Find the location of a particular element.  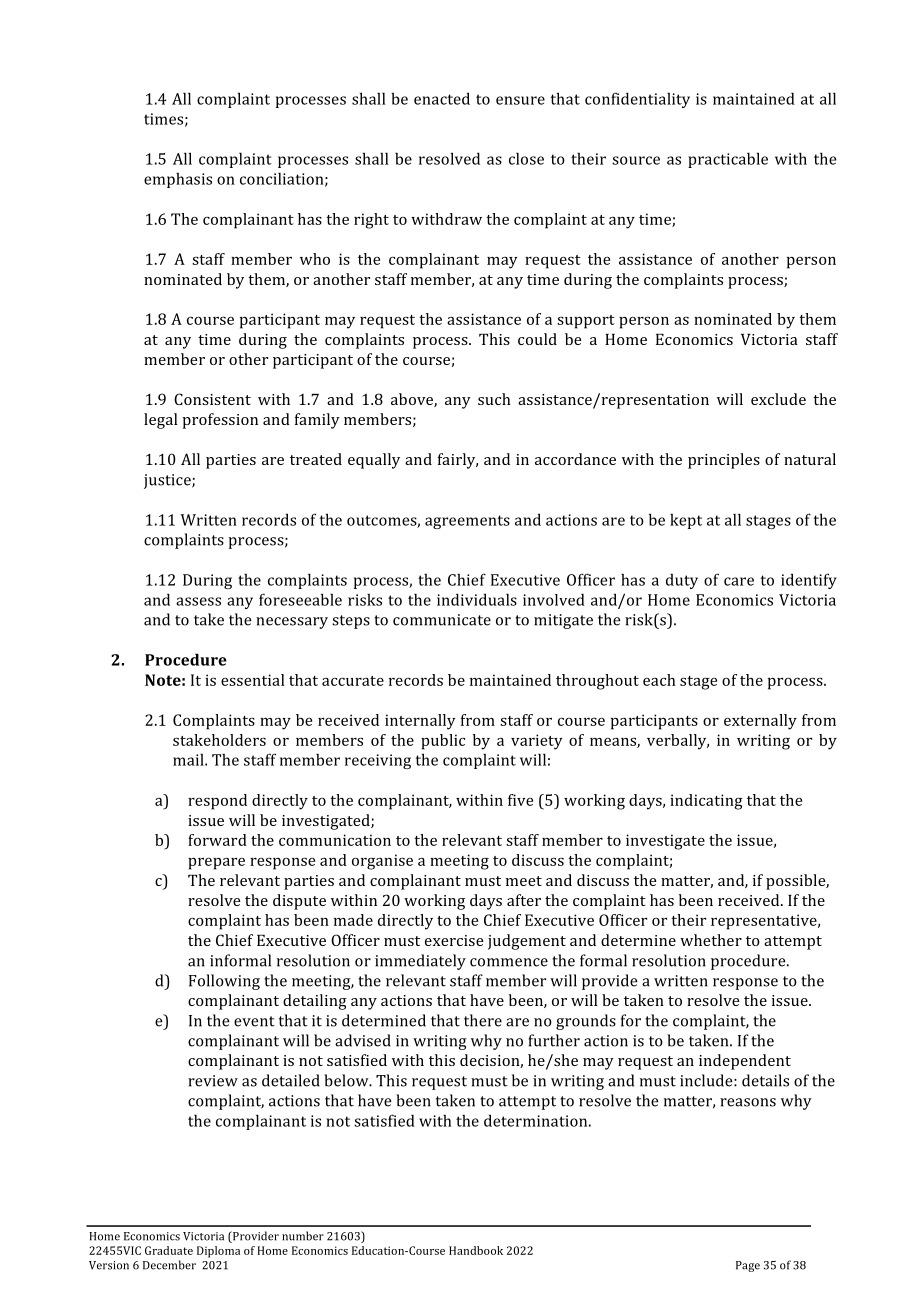

variety is located at coordinates (537, 742).
